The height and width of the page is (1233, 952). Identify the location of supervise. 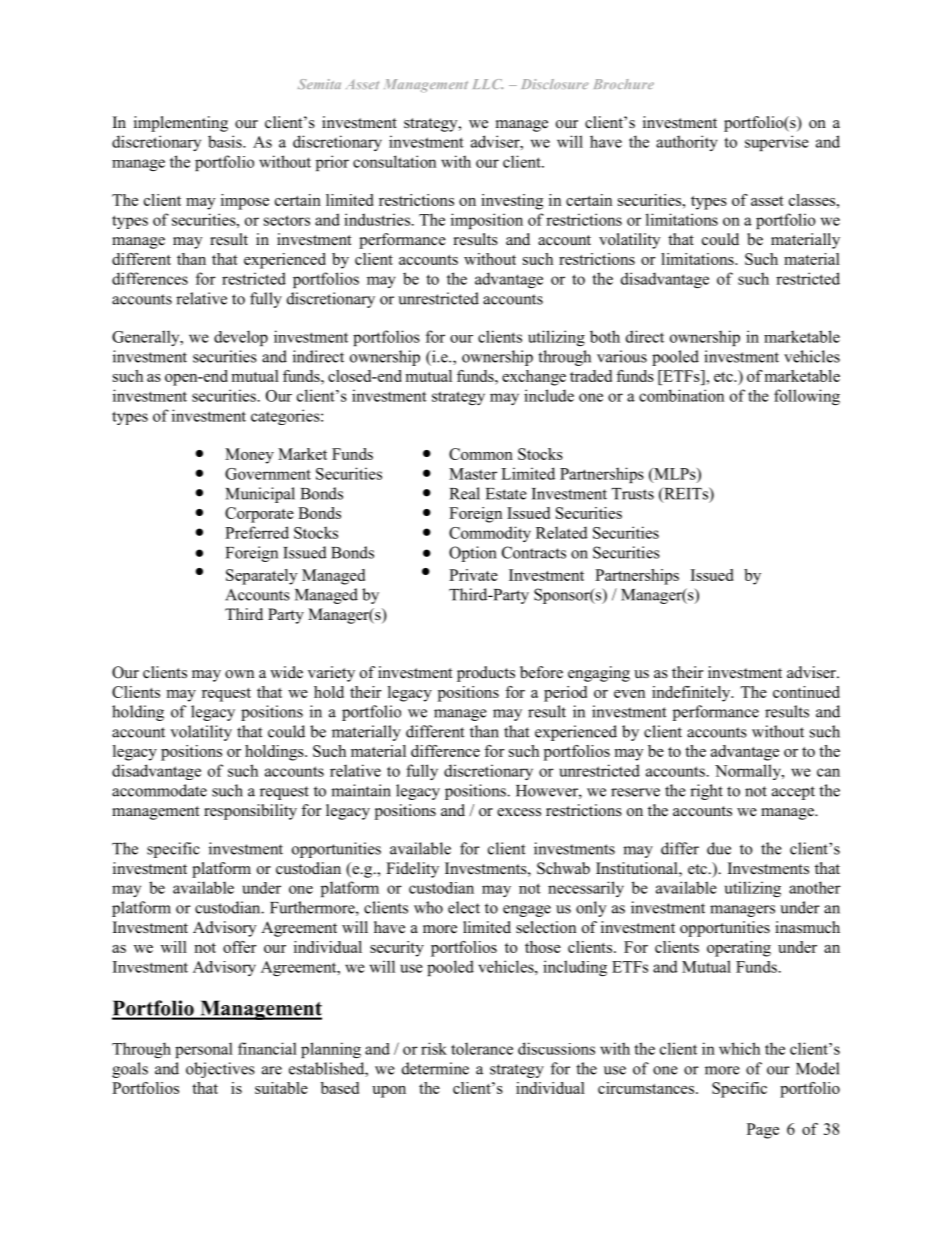
(777, 143).
